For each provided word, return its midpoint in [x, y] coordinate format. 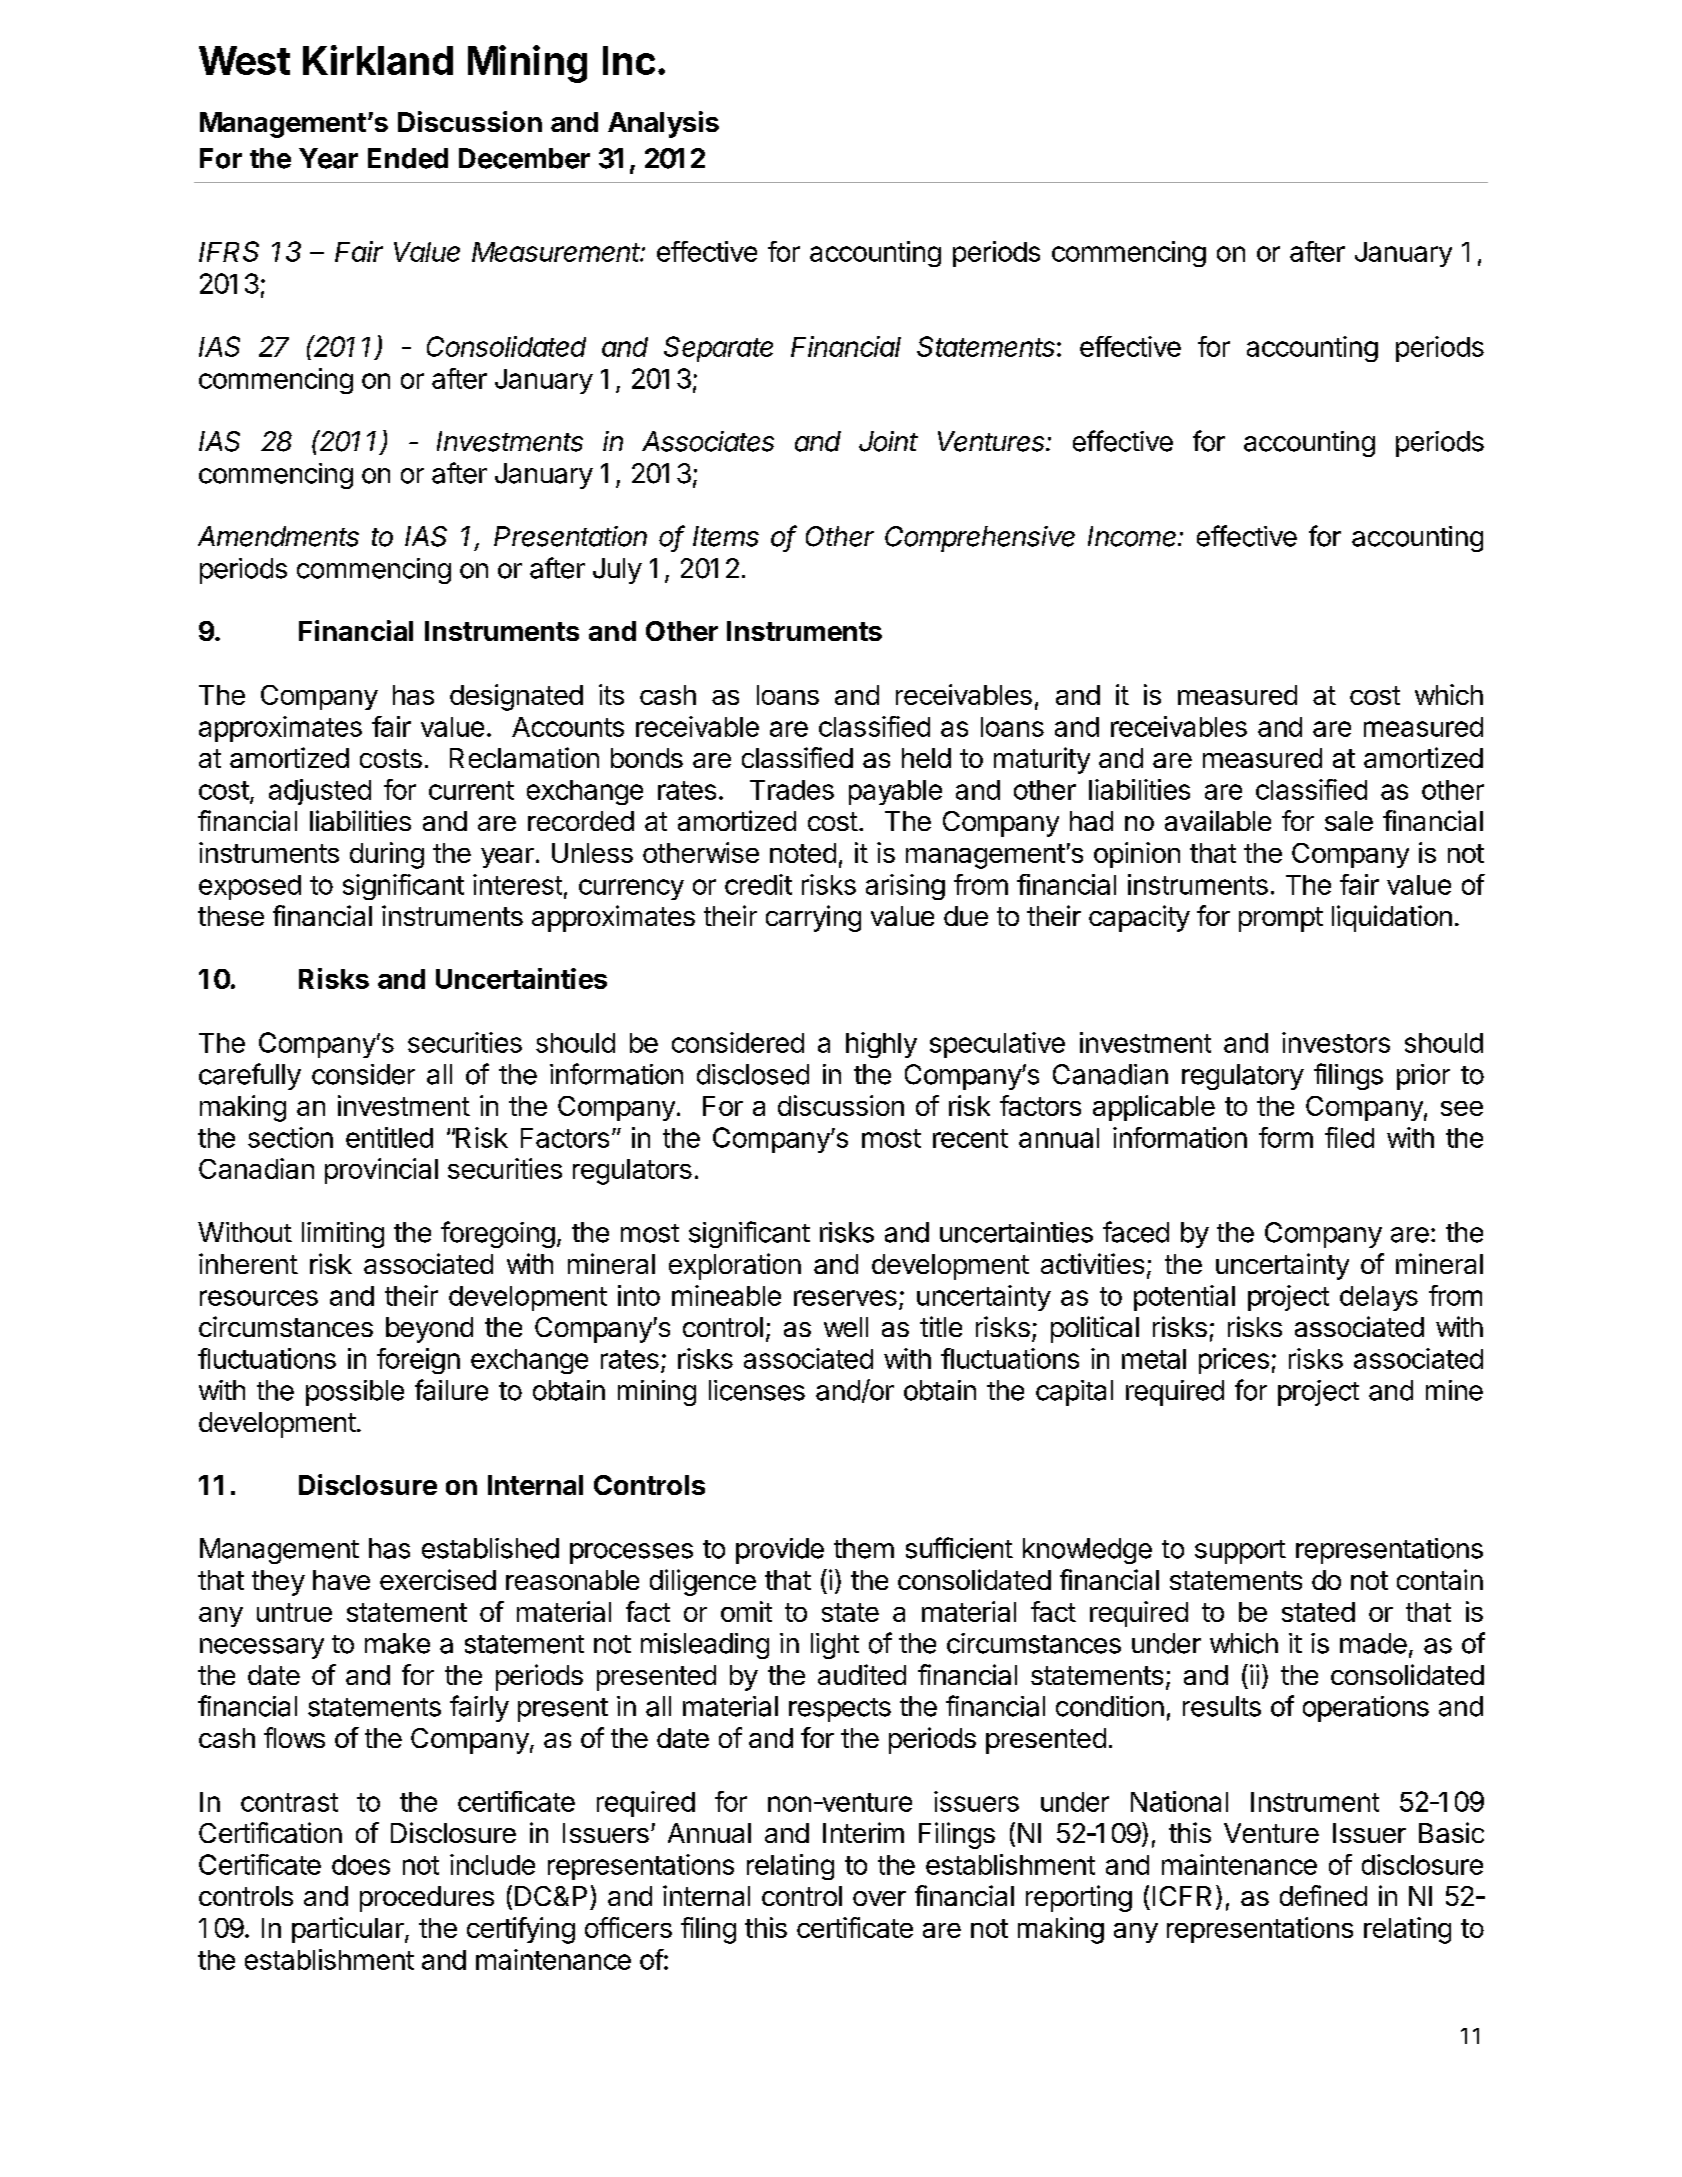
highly [881, 1045]
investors [1336, 1042]
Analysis [663, 124]
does [361, 1865]
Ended [408, 158]
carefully [250, 1076]
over [879, 1898]
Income [1134, 536]
